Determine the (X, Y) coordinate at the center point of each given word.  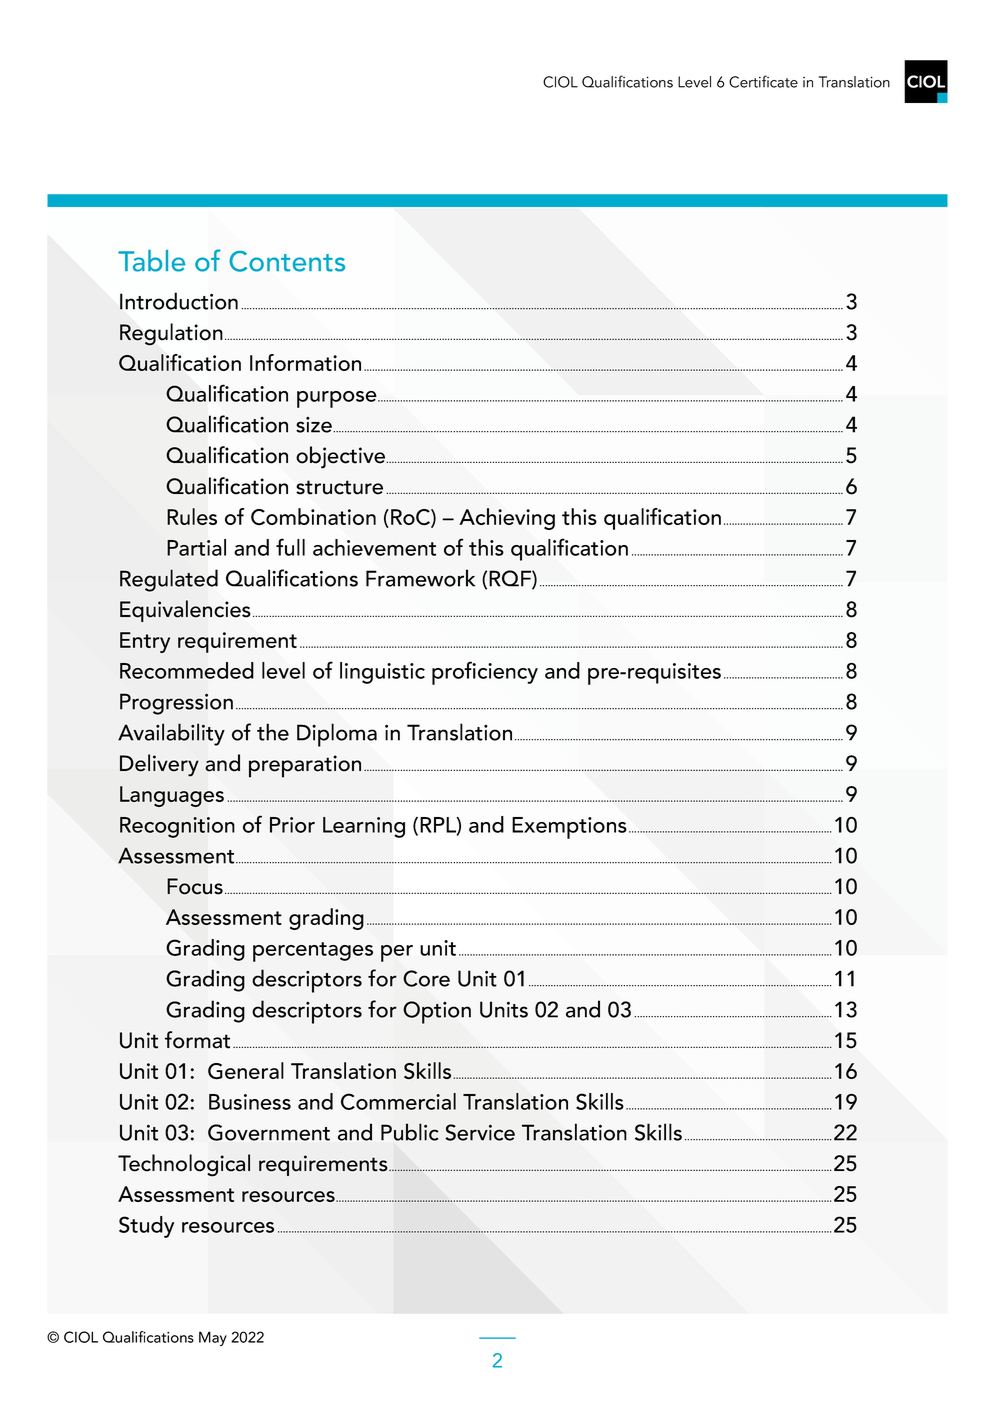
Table (151, 261)
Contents (287, 261)
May (213, 1338)
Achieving (507, 519)
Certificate (763, 81)
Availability (171, 734)
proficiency (485, 673)
